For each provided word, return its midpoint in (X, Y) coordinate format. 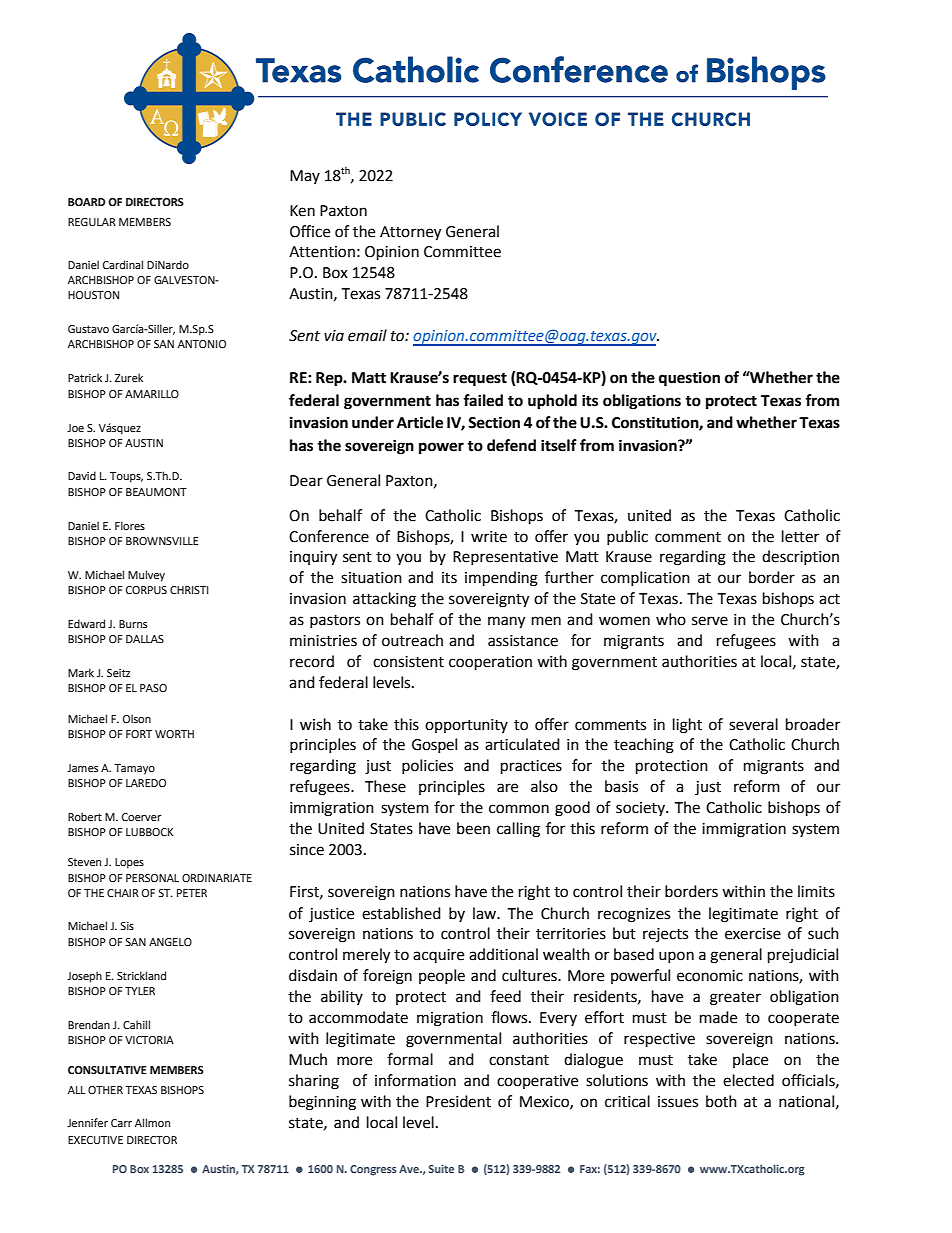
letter (800, 536)
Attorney (410, 233)
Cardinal (123, 264)
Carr (121, 1123)
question (689, 379)
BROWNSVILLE (162, 541)
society (641, 809)
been (473, 828)
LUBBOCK (149, 832)
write (489, 537)
